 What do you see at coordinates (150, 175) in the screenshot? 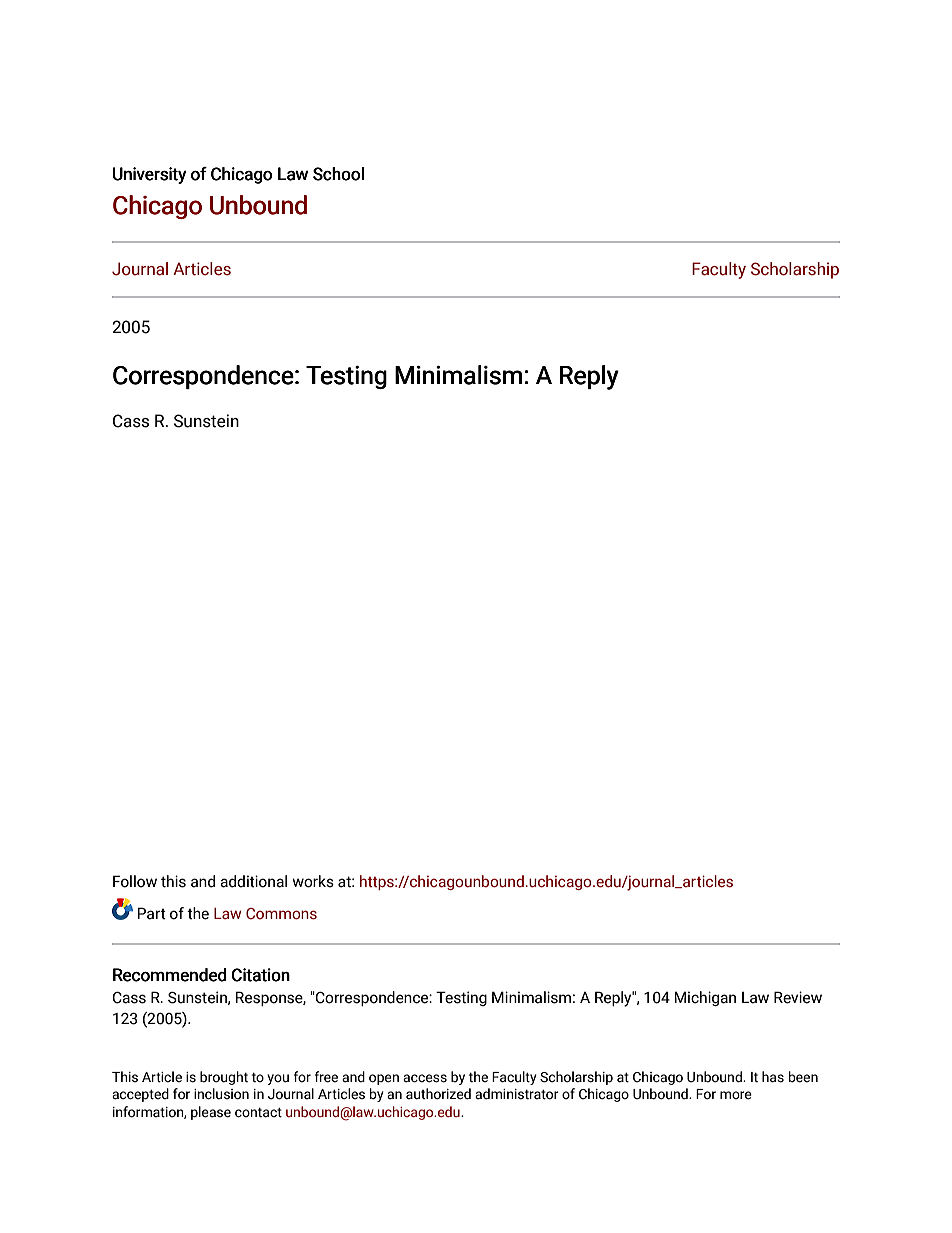
I see `University` at bounding box center [150, 175].
